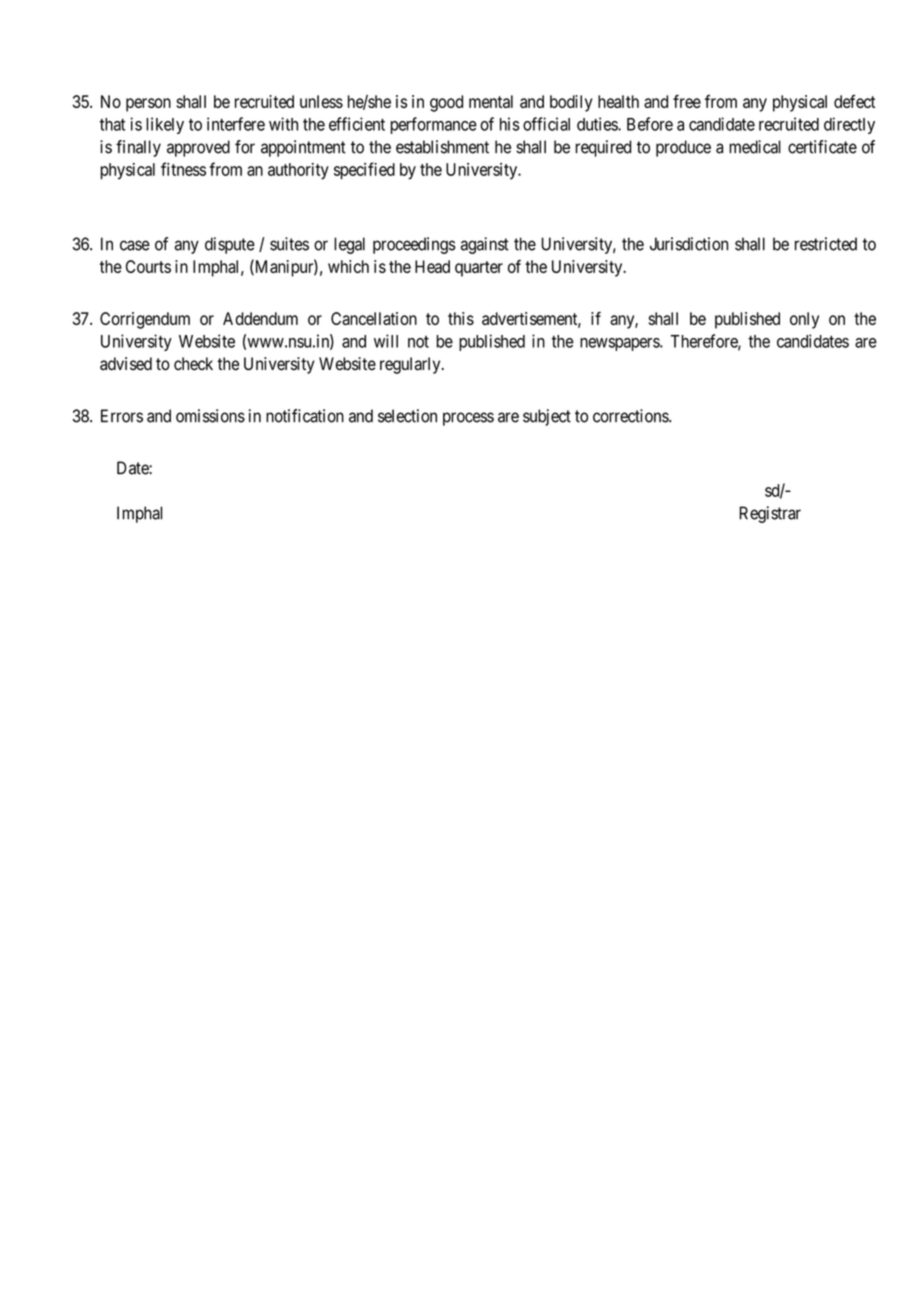 The width and height of the screenshot is (924, 1307). Describe the element at coordinates (687, 101) in the screenshot. I see `free` at that location.
